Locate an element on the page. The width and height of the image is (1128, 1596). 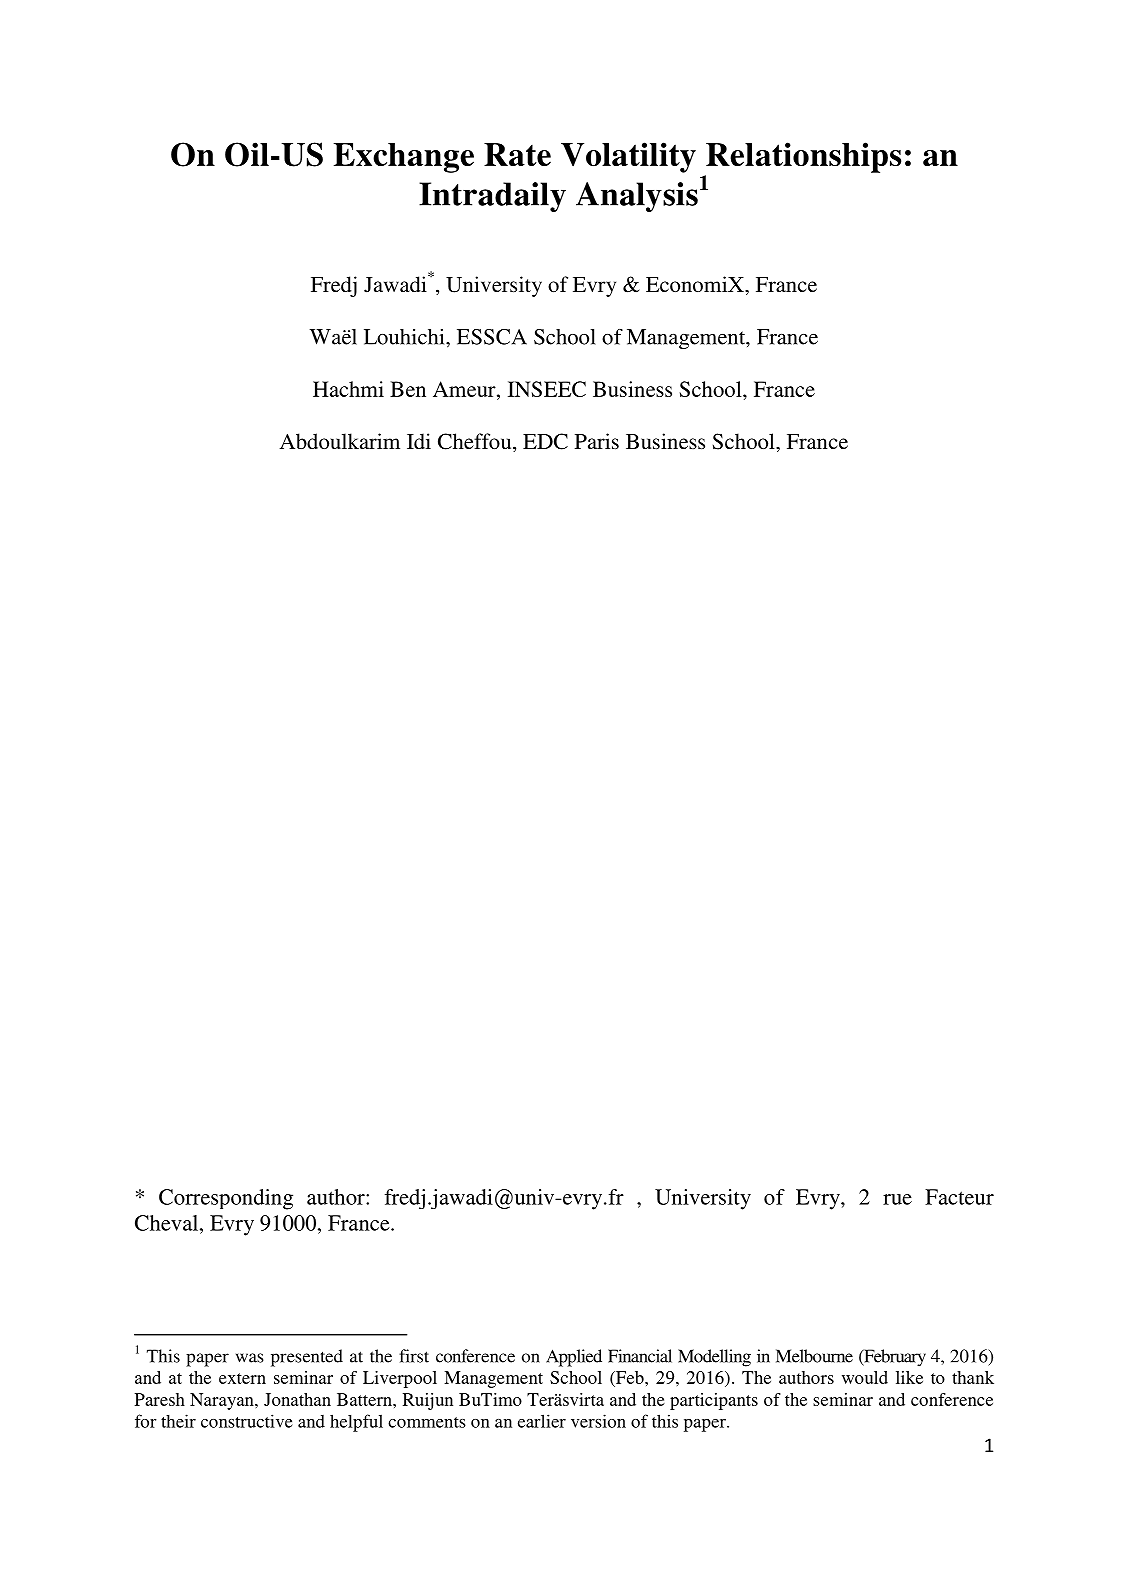
EDC is located at coordinates (545, 441).
